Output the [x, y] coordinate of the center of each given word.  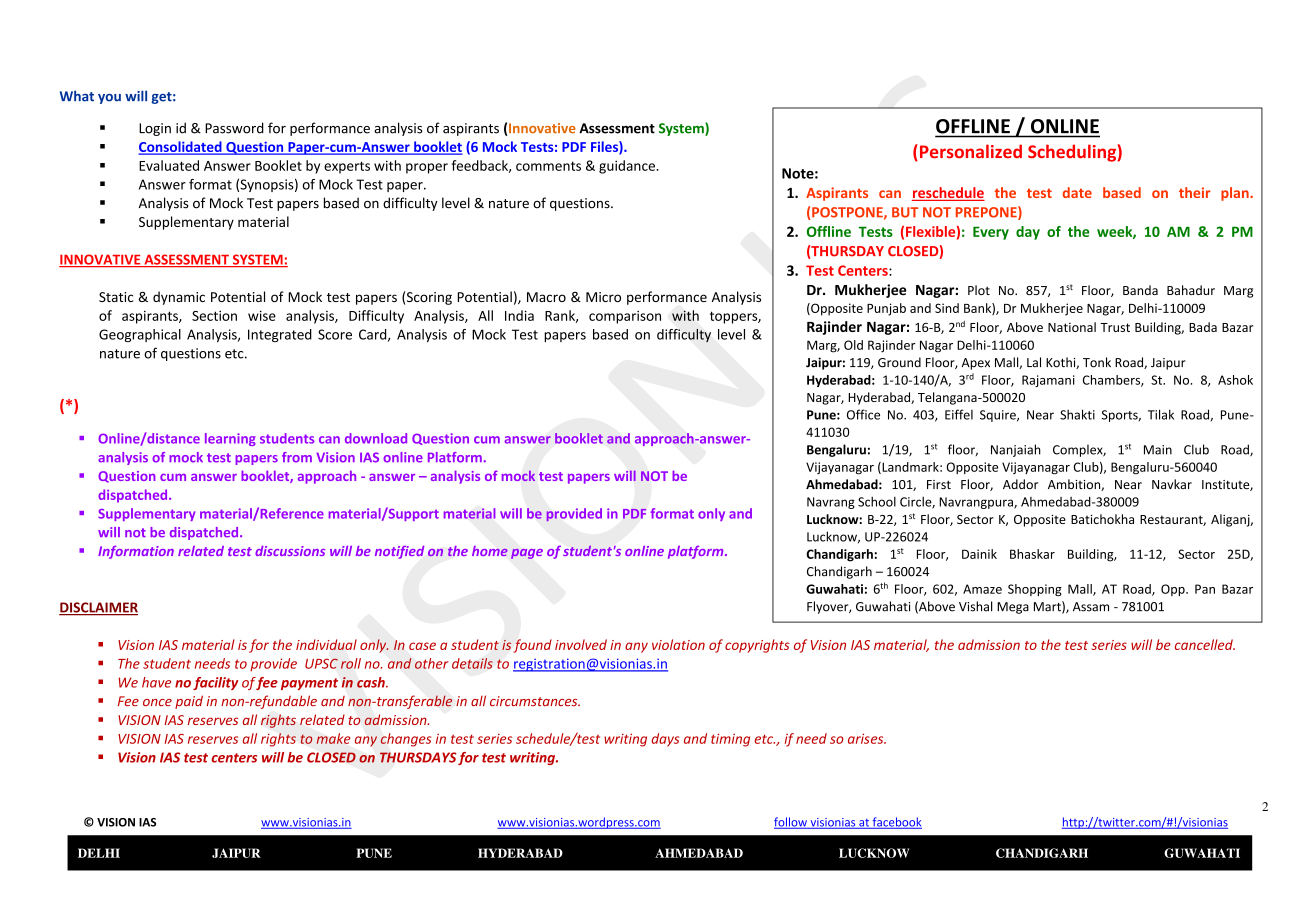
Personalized [969, 152]
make [333, 738]
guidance [628, 167]
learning [230, 439]
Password [234, 128]
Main [1158, 450]
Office [863, 414]
